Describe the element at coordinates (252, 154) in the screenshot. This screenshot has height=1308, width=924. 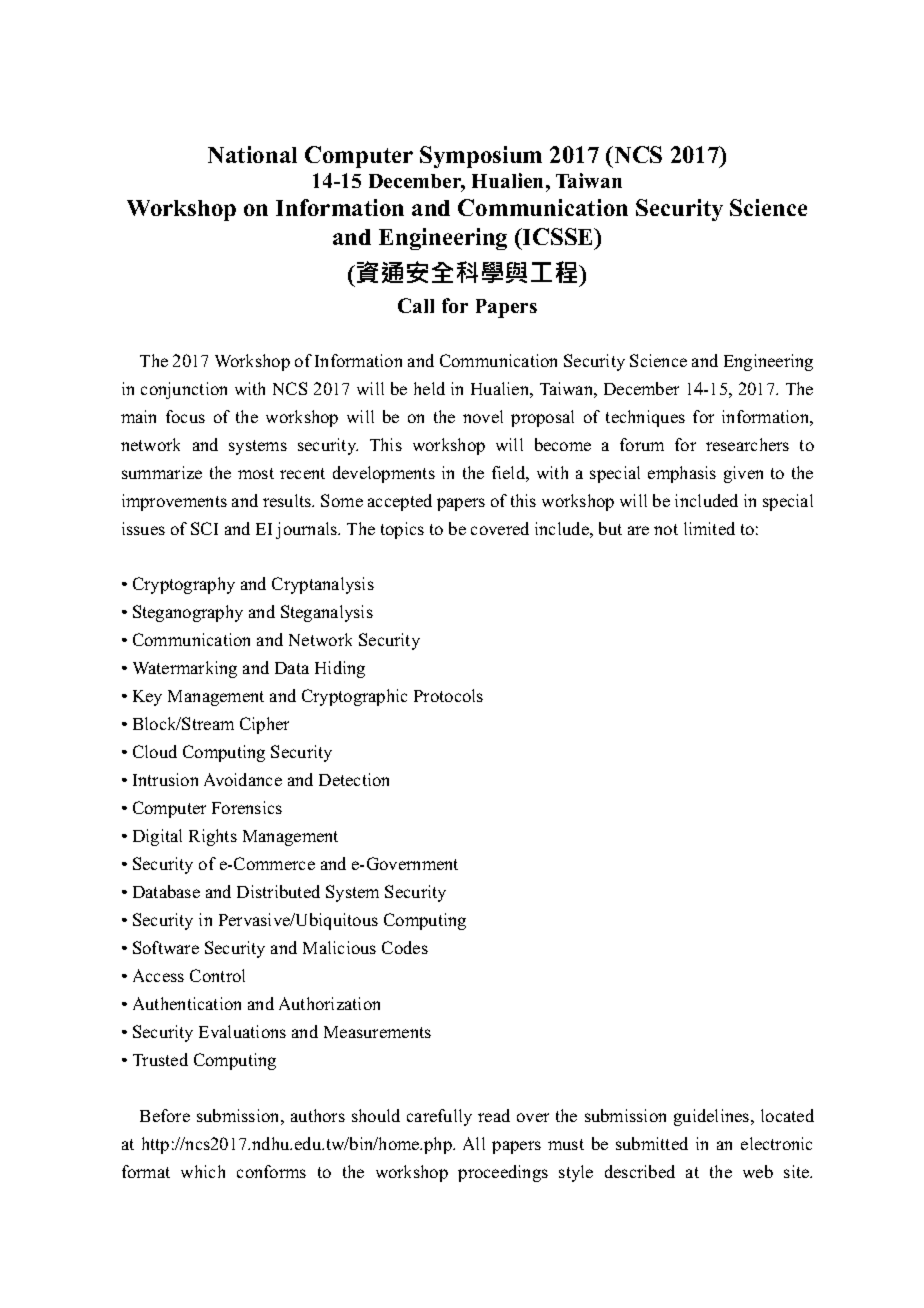
I see `National` at that location.
